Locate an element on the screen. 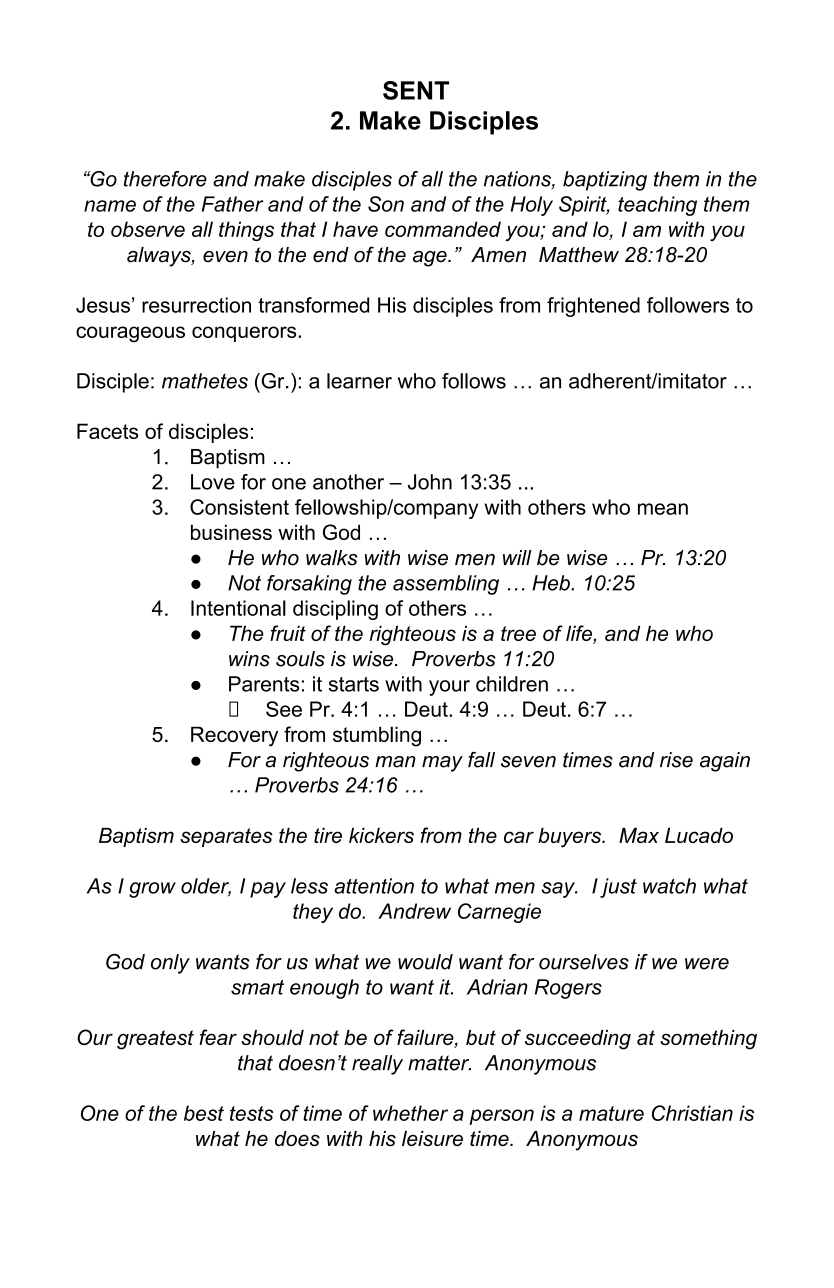  may is located at coordinates (442, 764).
